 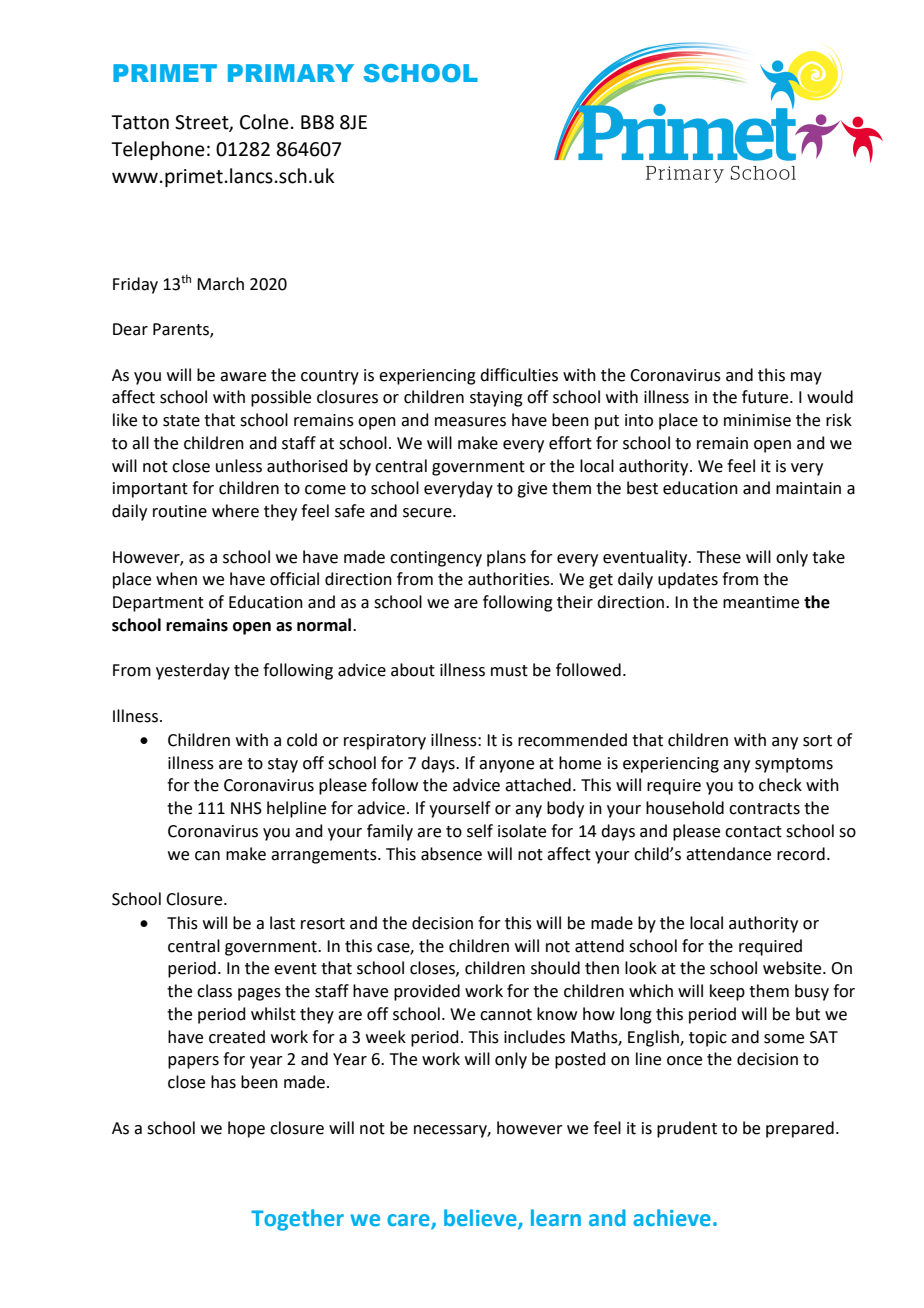 I want to click on must, so click(x=509, y=671).
